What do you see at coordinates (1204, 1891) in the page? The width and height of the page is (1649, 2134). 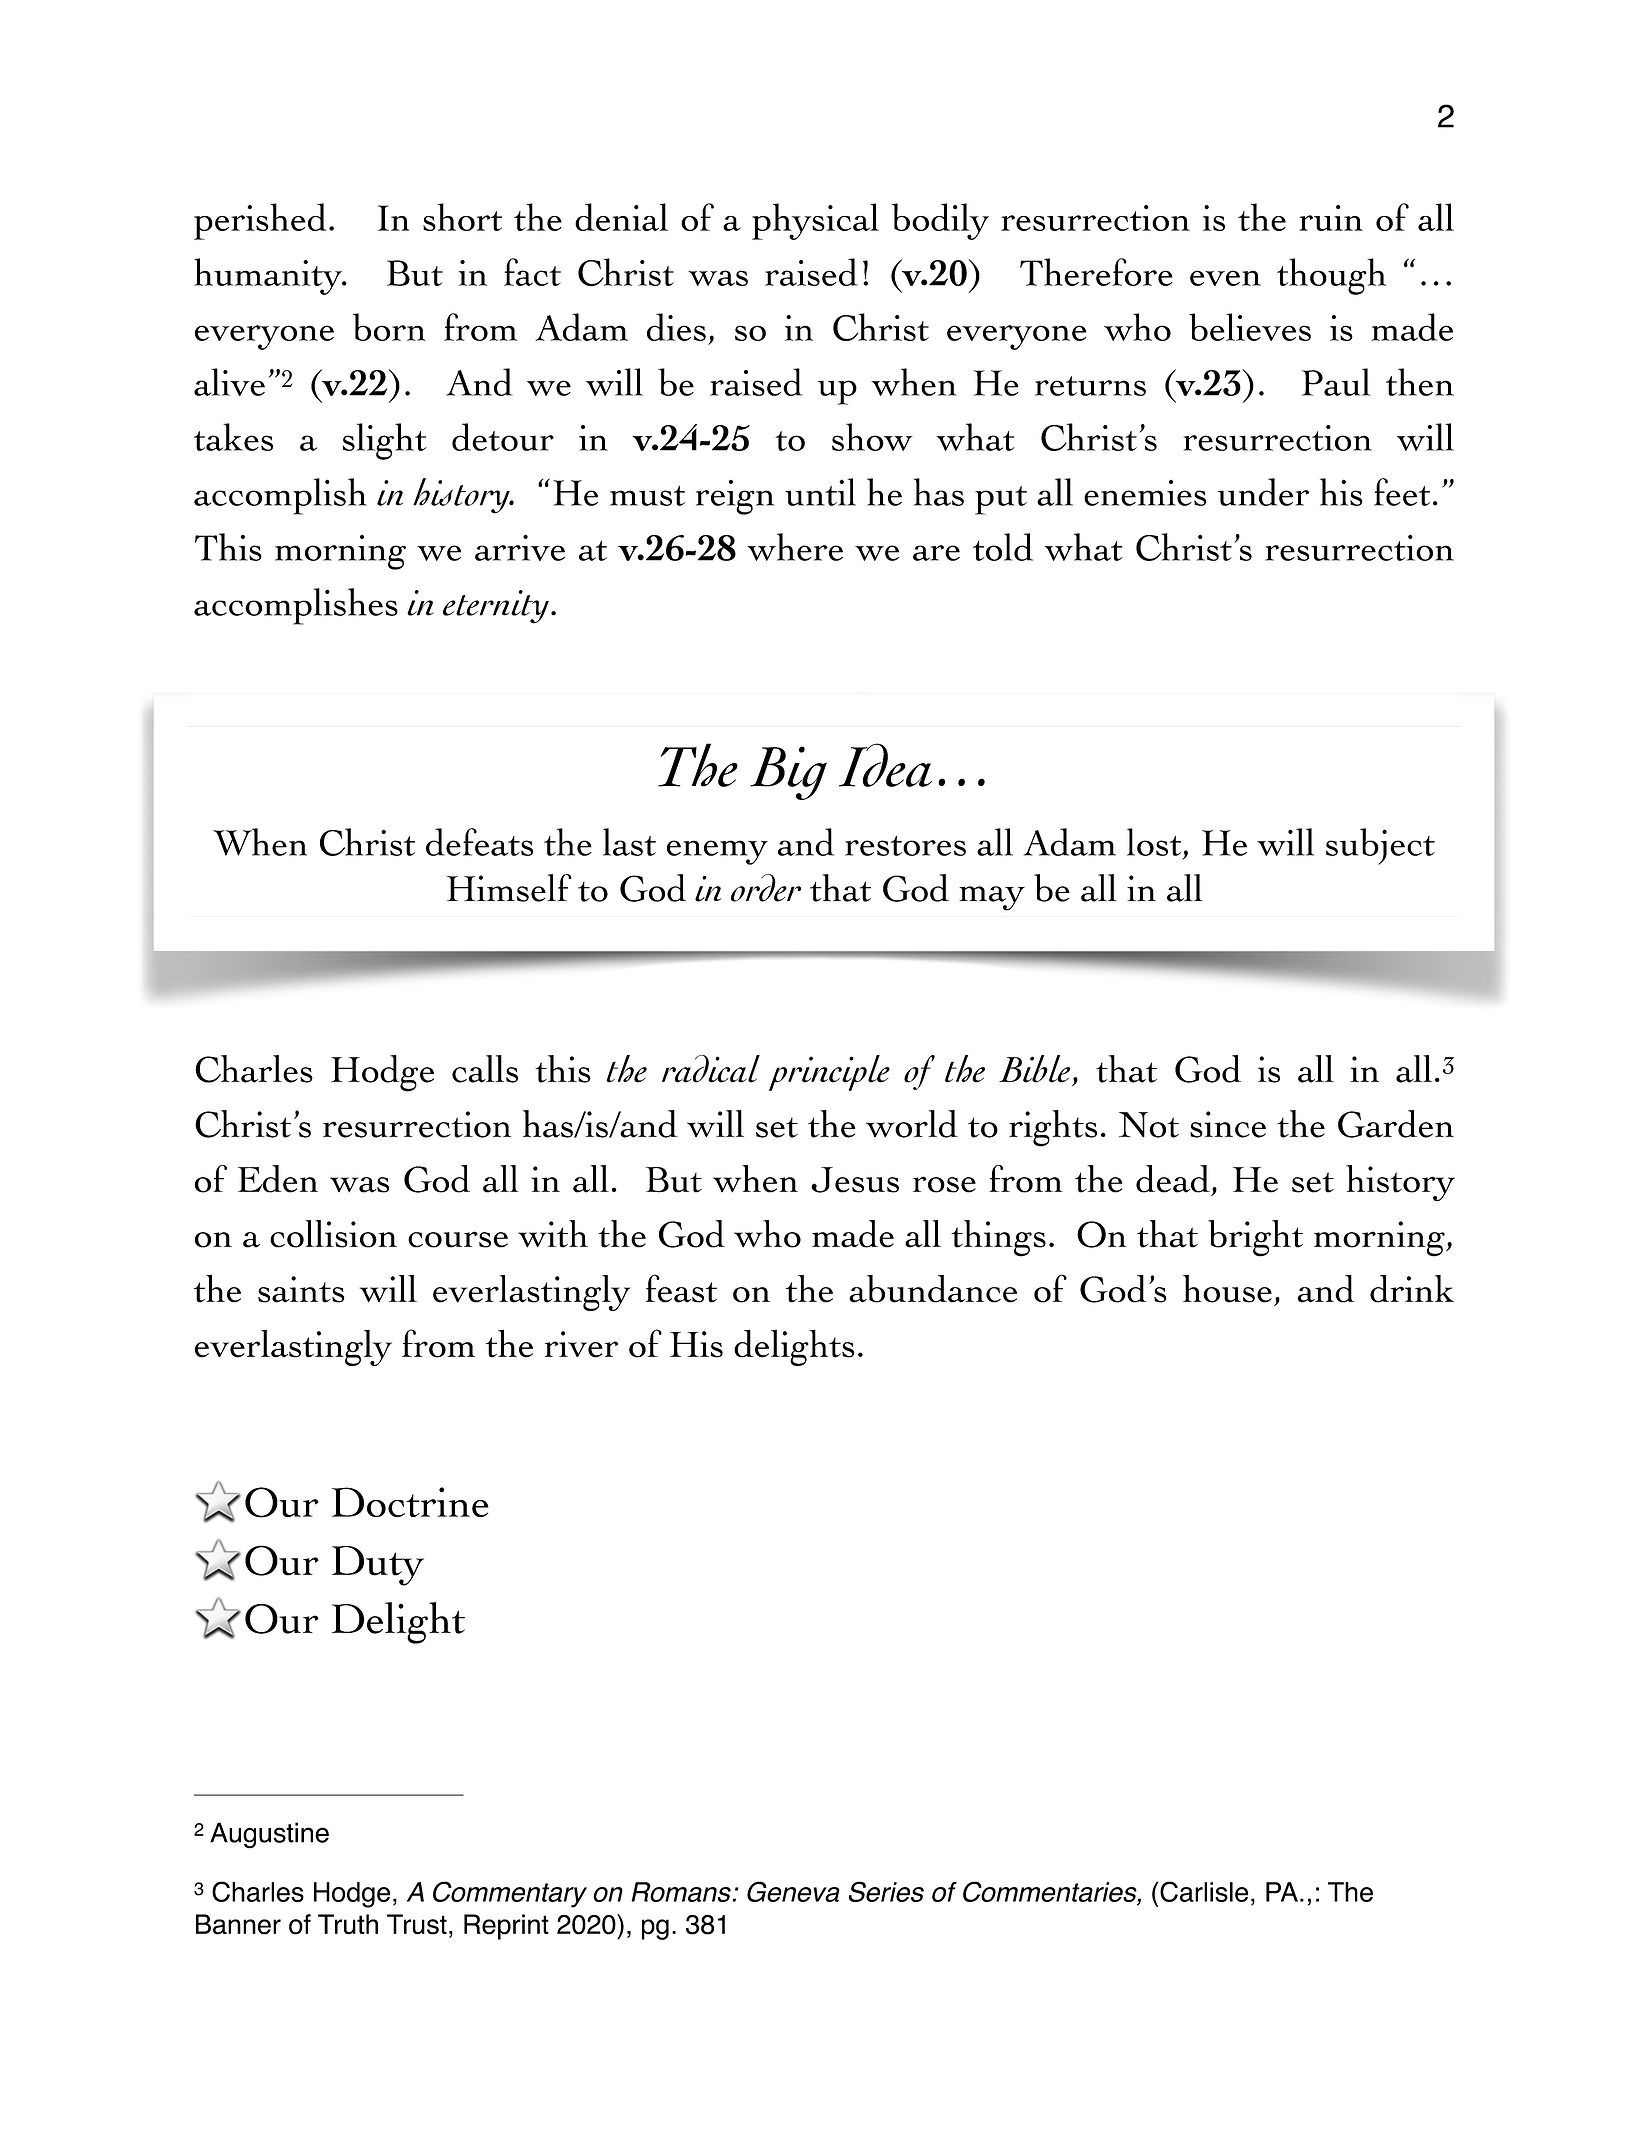 I see `Carlisle` at bounding box center [1204, 1891].
